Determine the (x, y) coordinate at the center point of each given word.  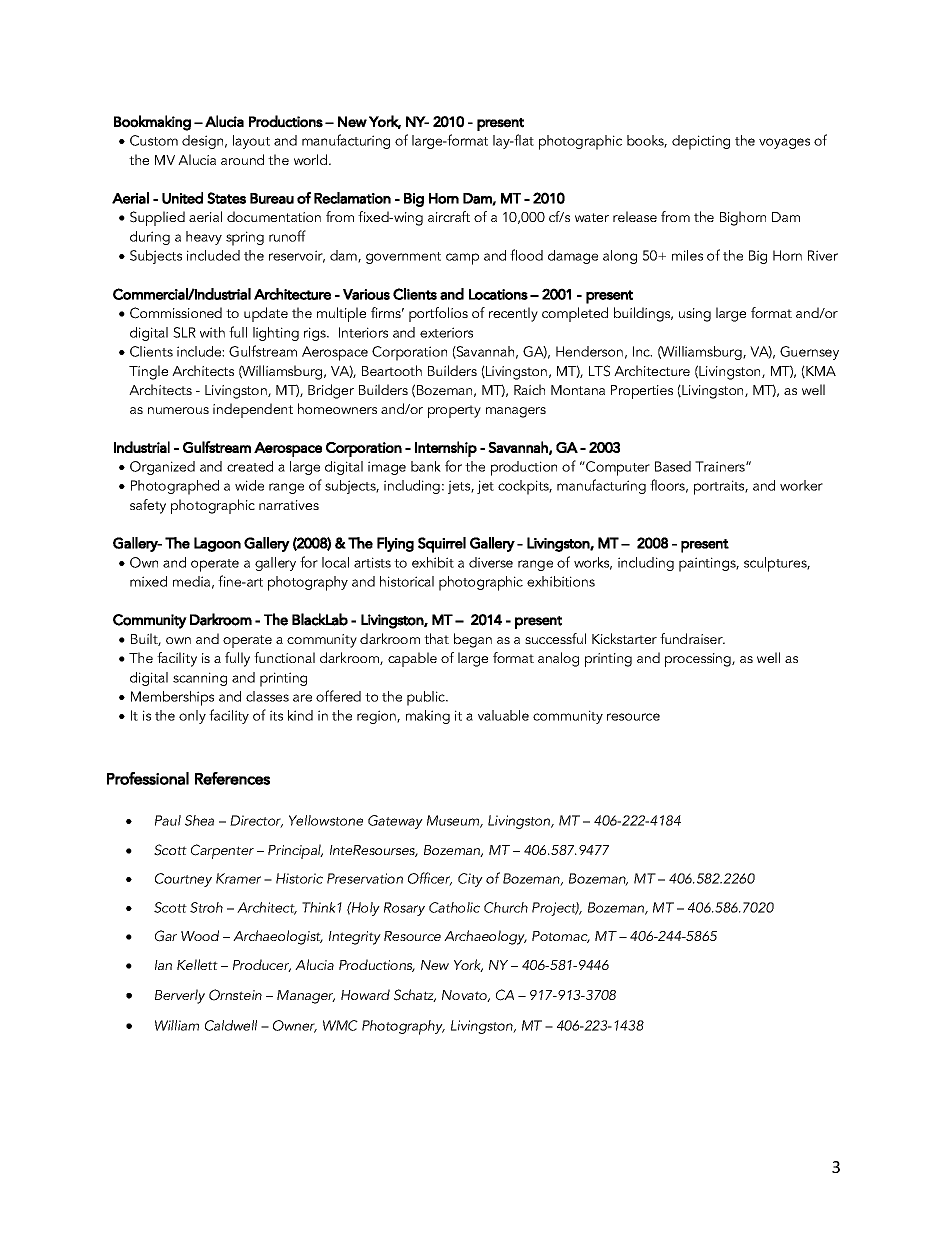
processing (699, 660)
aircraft (449, 216)
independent (253, 410)
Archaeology (485, 937)
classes (267, 696)
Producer (262, 965)
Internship (446, 449)
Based (673, 466)
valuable (503, 715)
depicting (701, 142)
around (242, 159)
